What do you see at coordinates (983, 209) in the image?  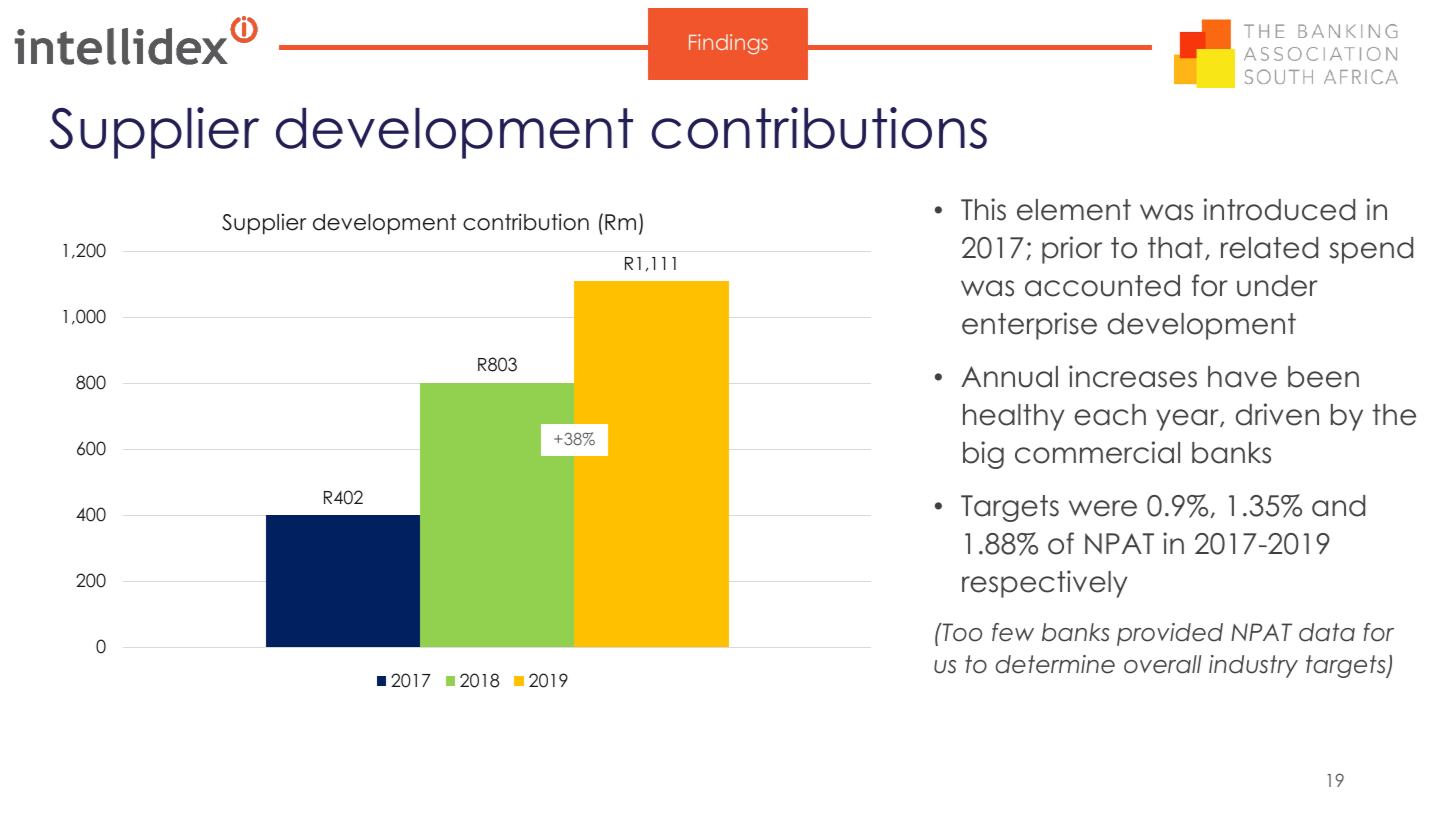 I see `This` at bounding box center [983, 209].
